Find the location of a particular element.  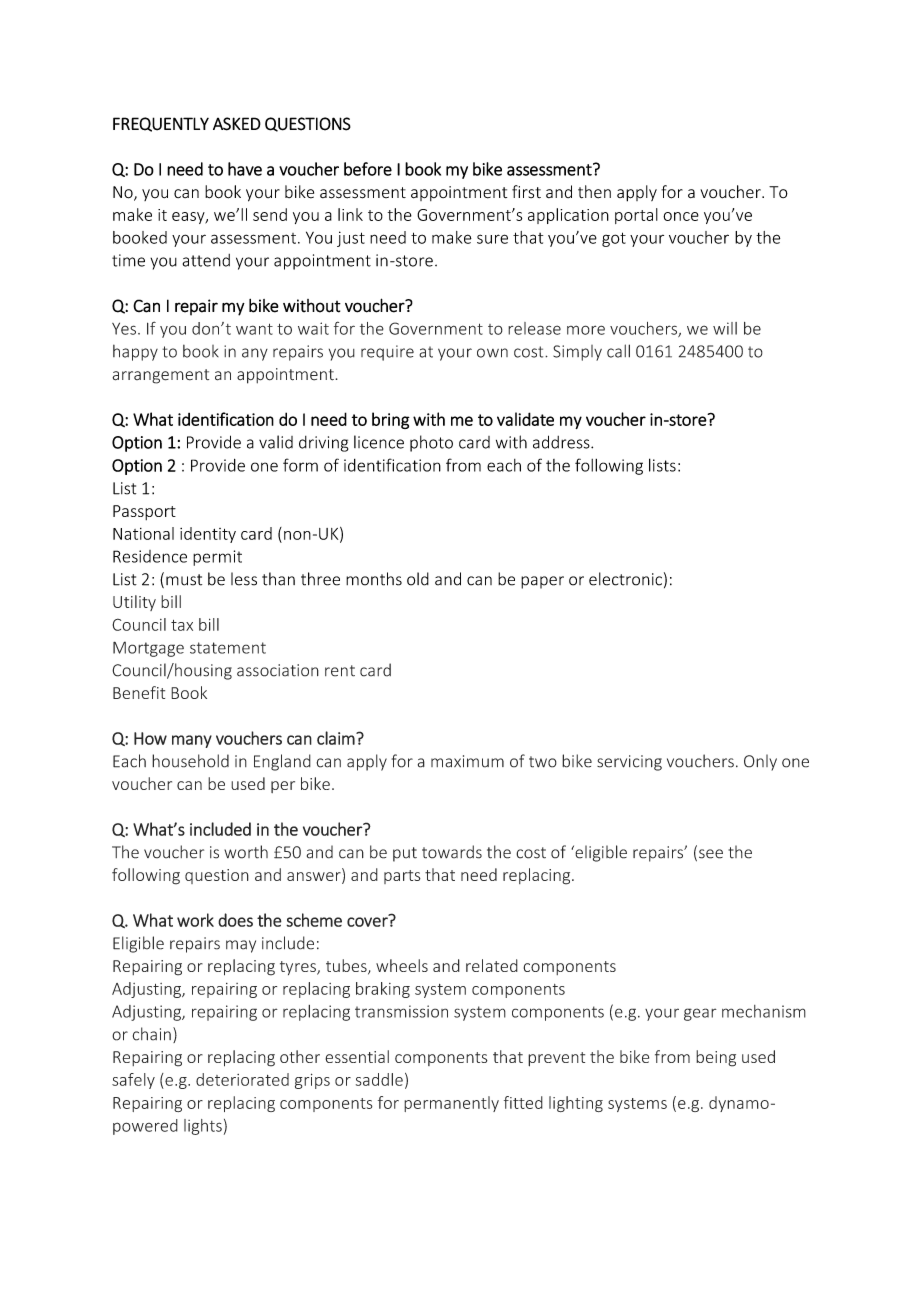

being is located at coordinates (716, 1058).
